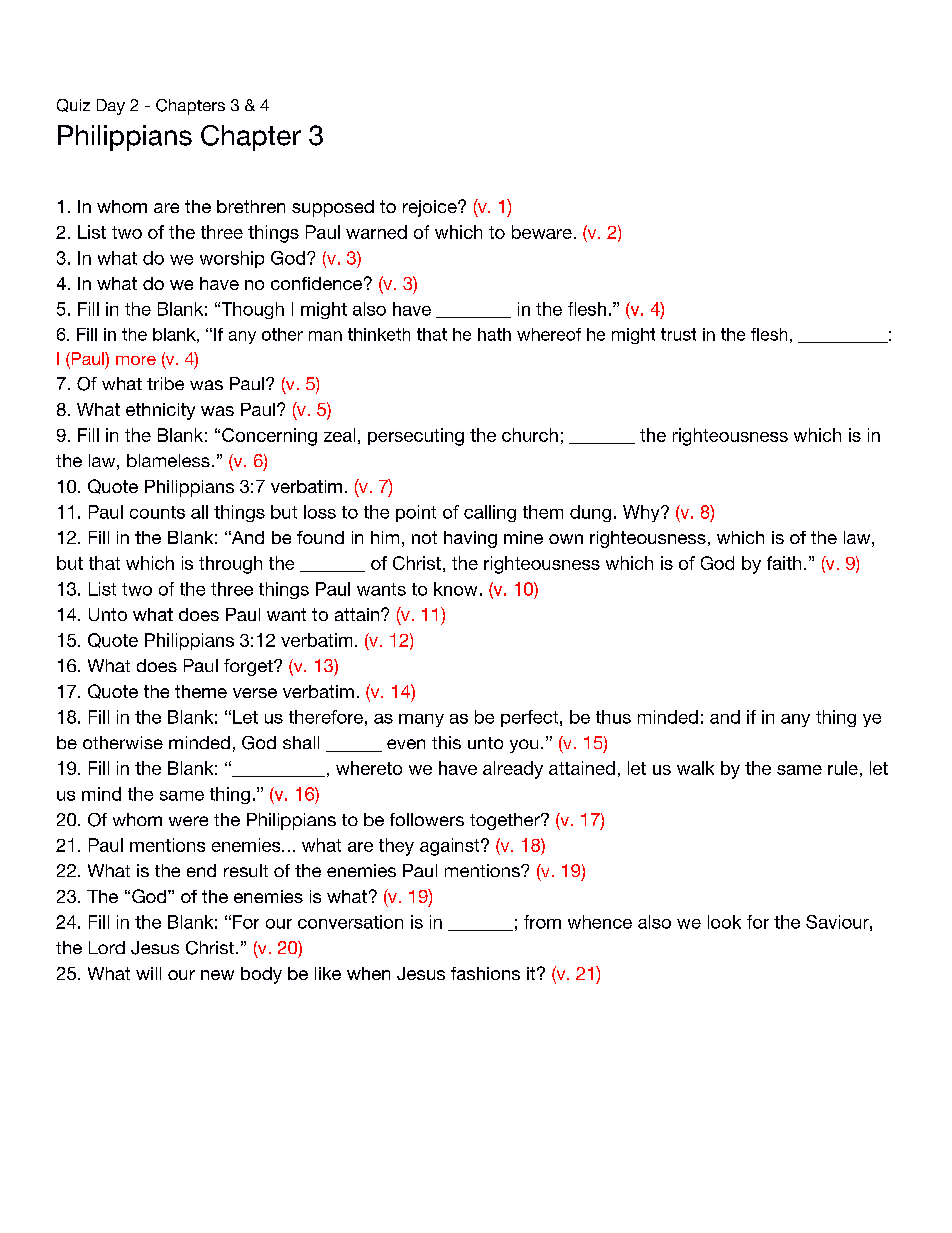 Image resolution: width=952 pixels, height=1233 pixels. Describe the element at coordinates (111, 107) in the page. I see `Day` at that location.
